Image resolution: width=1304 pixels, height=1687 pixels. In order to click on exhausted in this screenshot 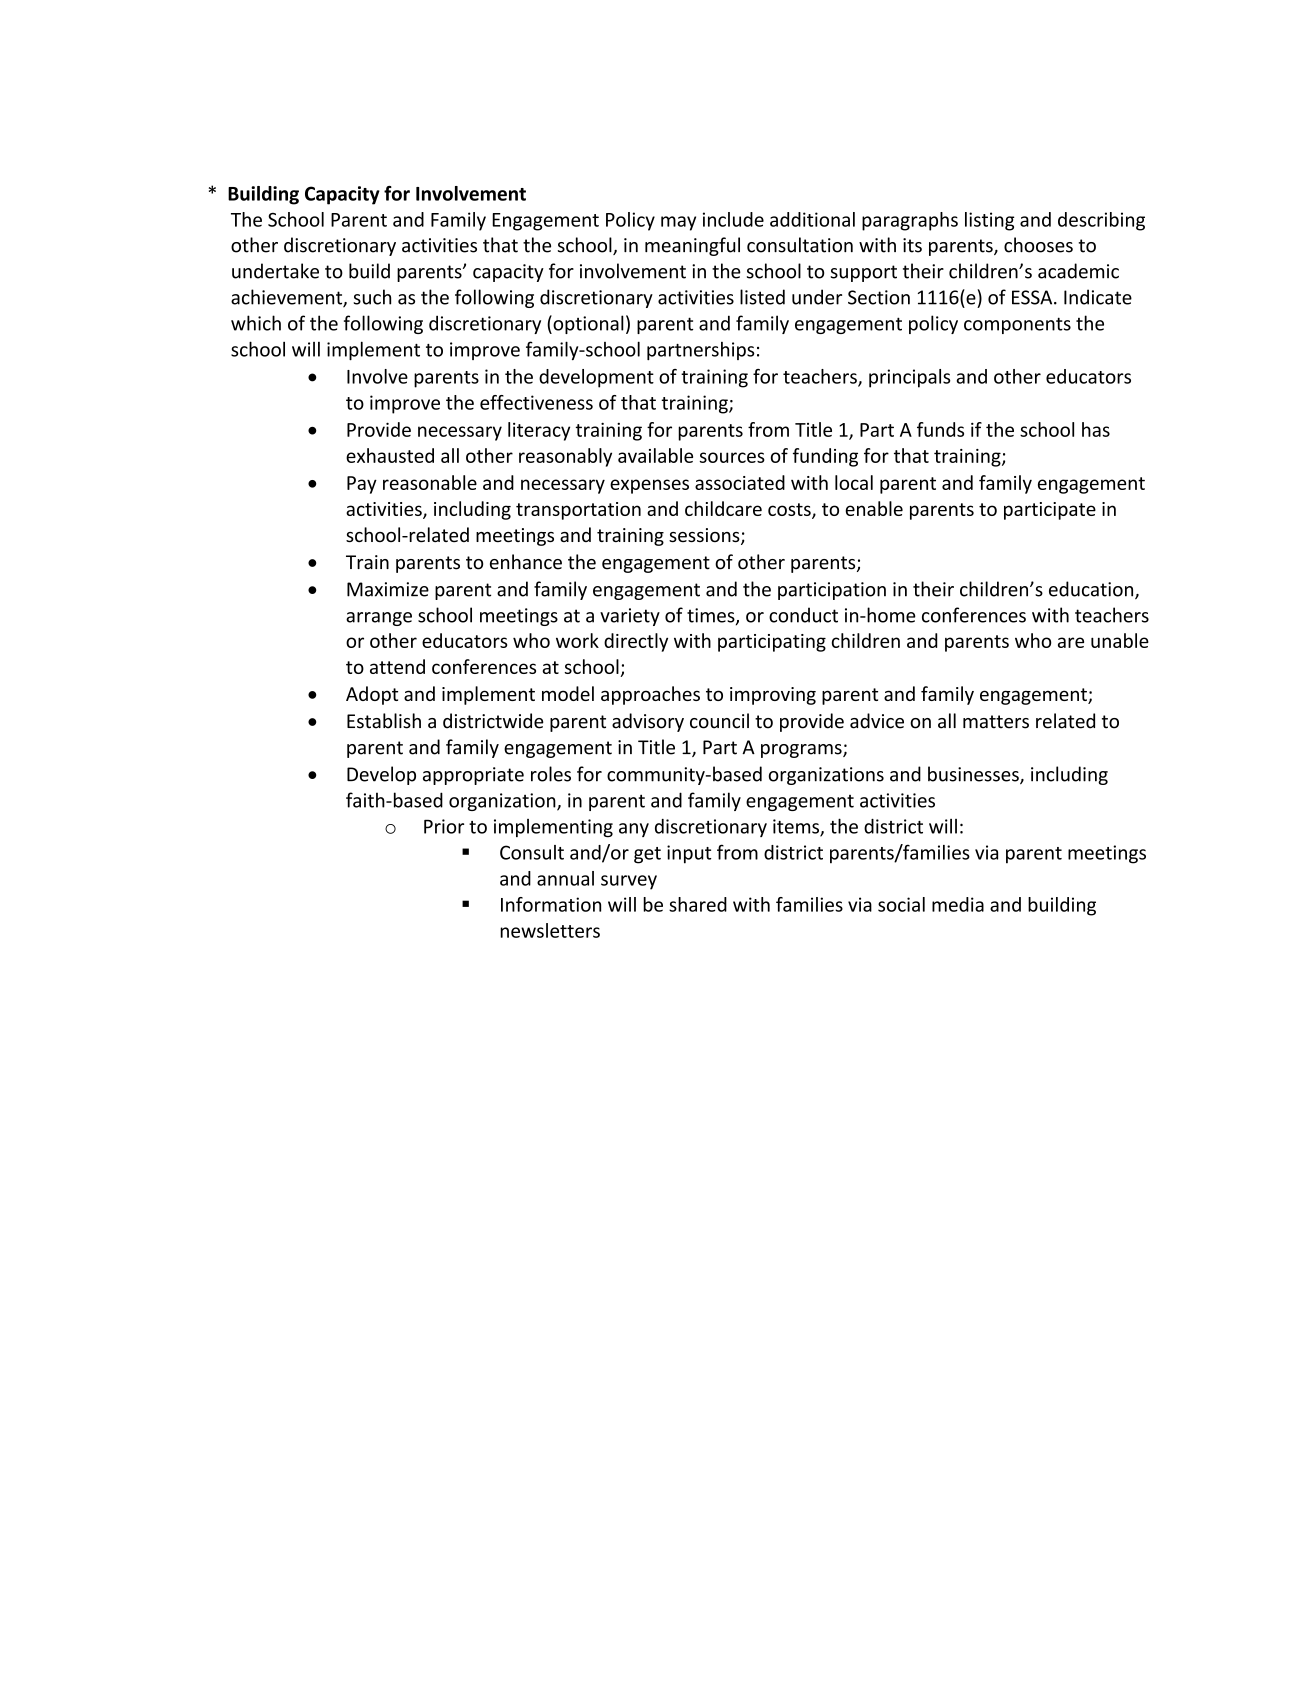, I will do `click(390, 455)`.
